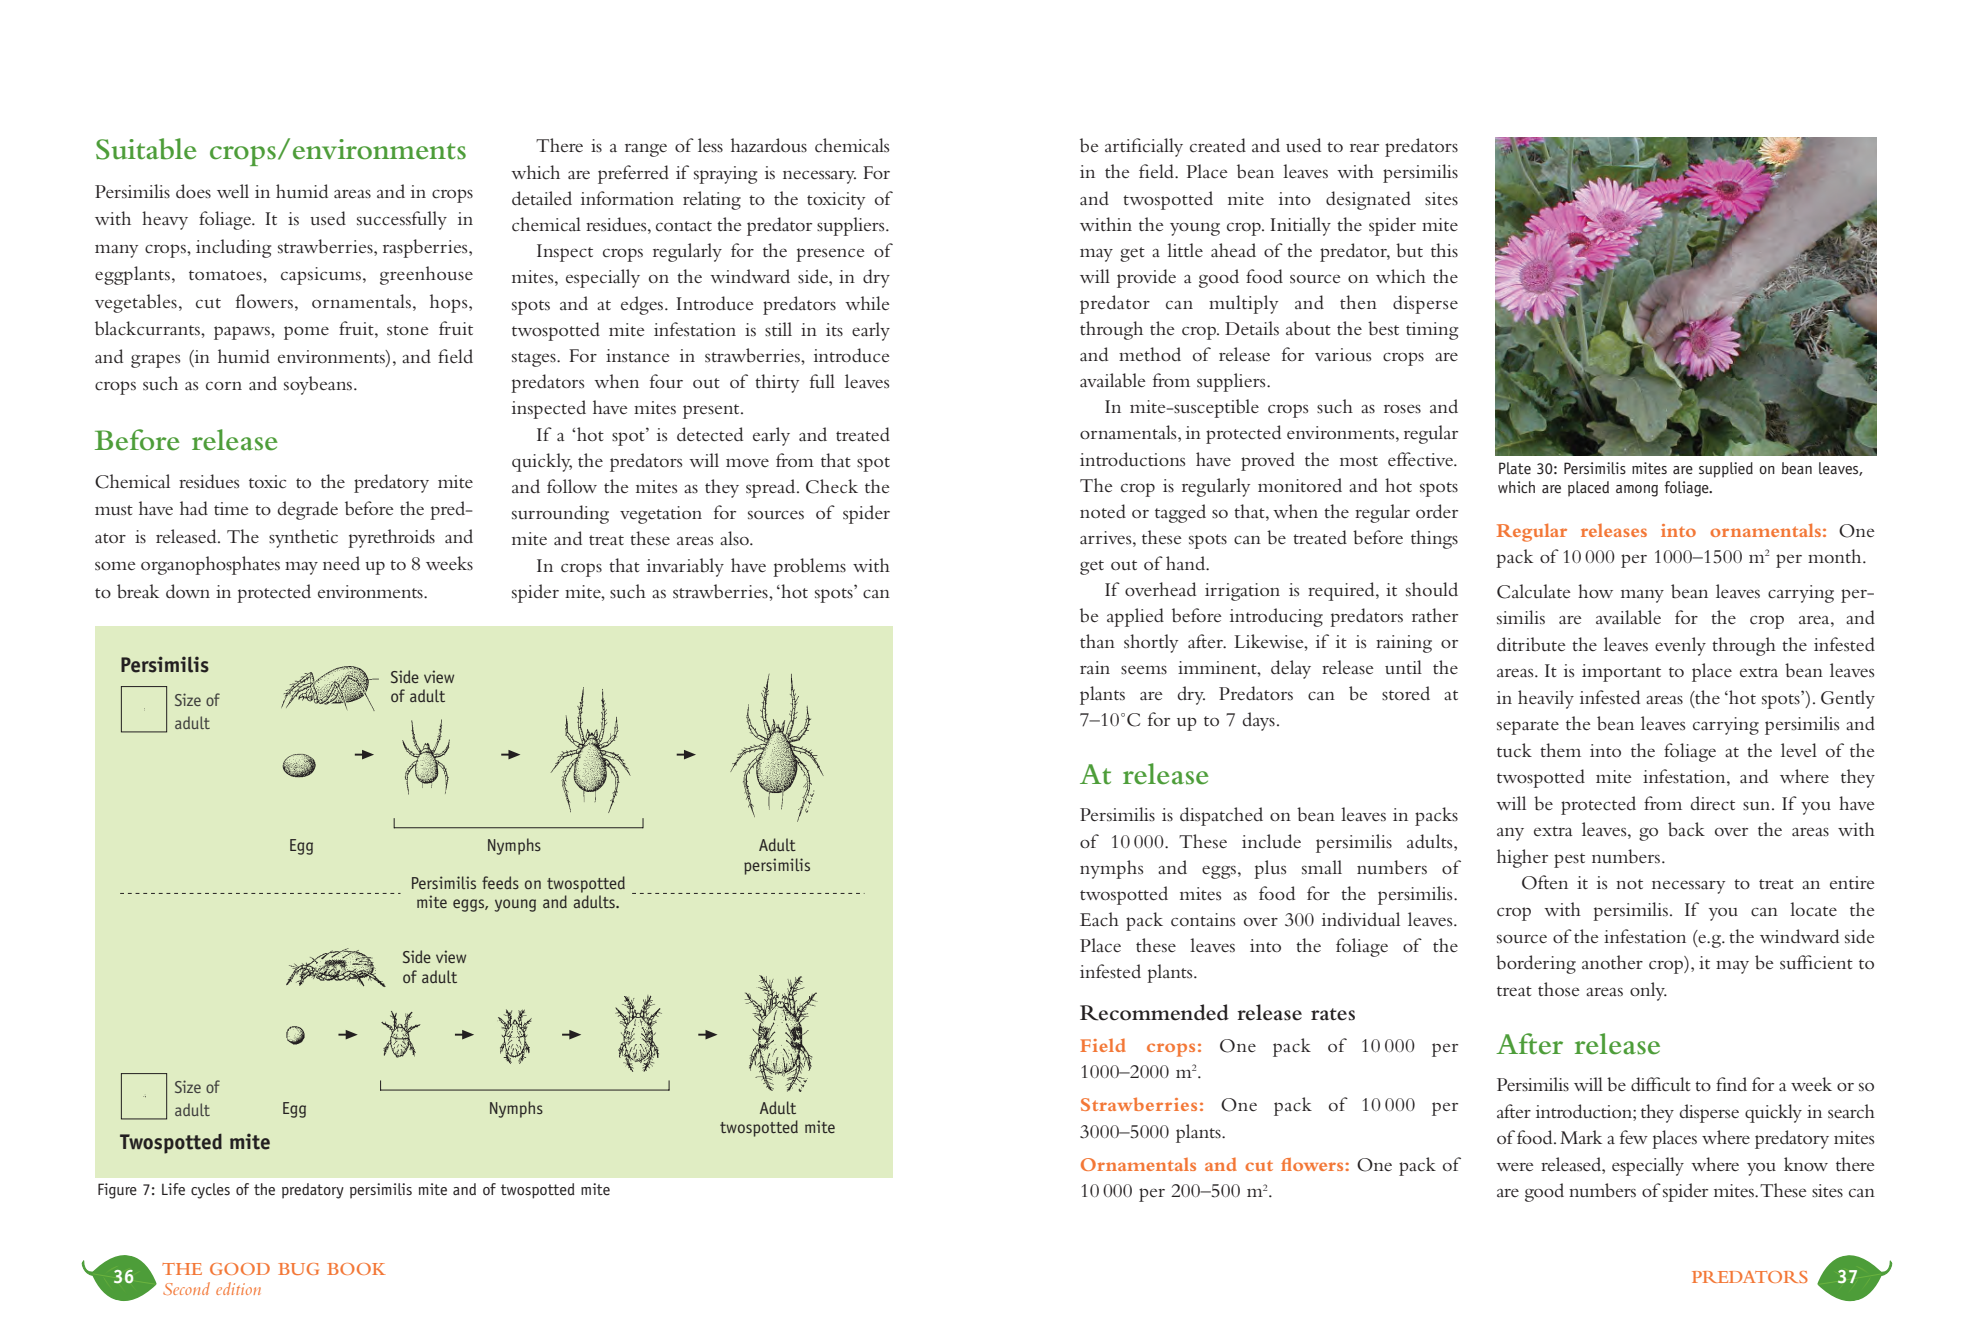 This screenshot has height=1340, width=1969. What do you see at coordinates (1144, 147) in the screenshot?
I see `artificially` at bounding box center [1144, 147].
